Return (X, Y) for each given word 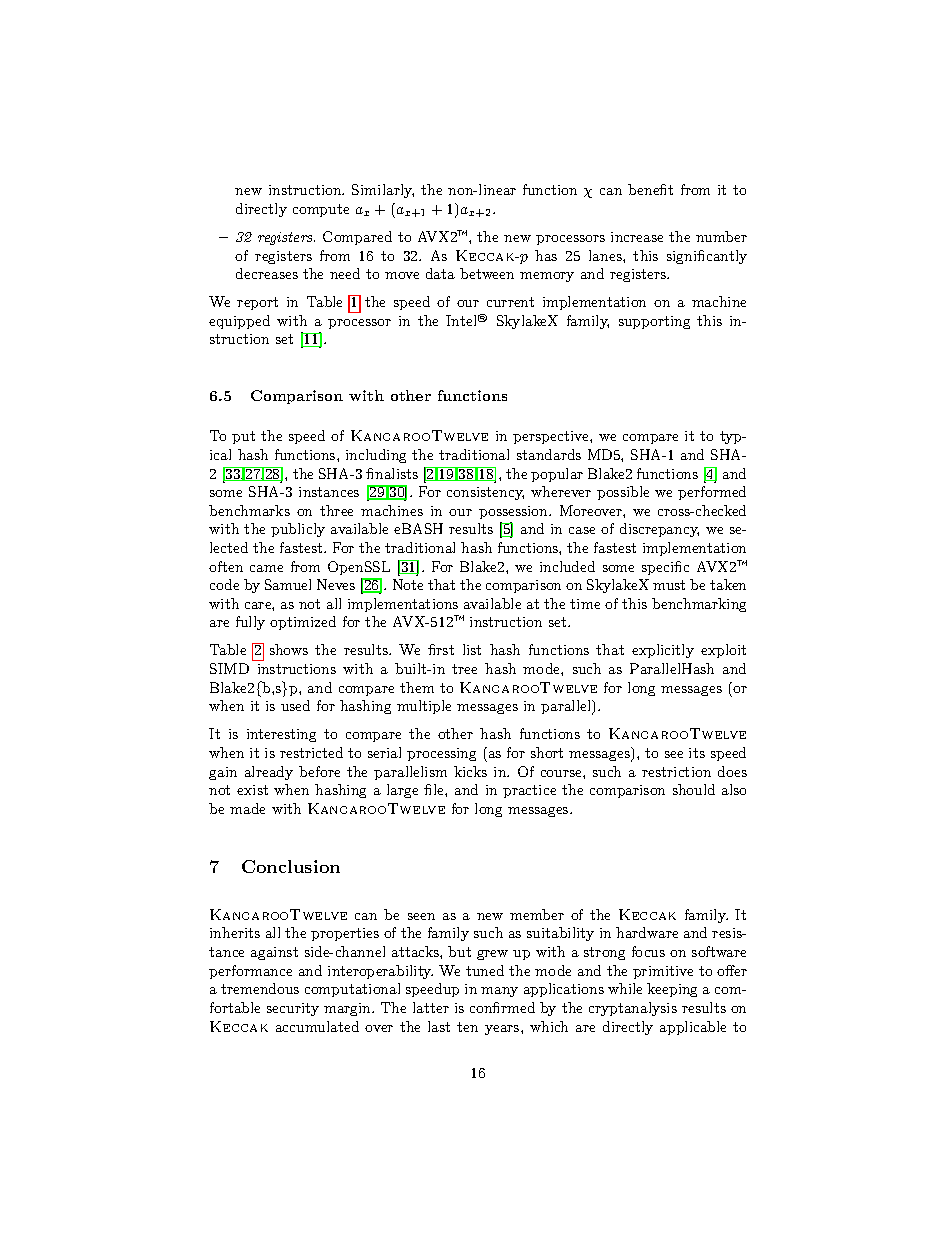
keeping (672, 990)
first (441, 649)
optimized (303, 623)
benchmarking (699, 605)
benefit (650, 189)
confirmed (502, 1007)
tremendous (260, 988)
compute (321, 210)
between (487, 273)
